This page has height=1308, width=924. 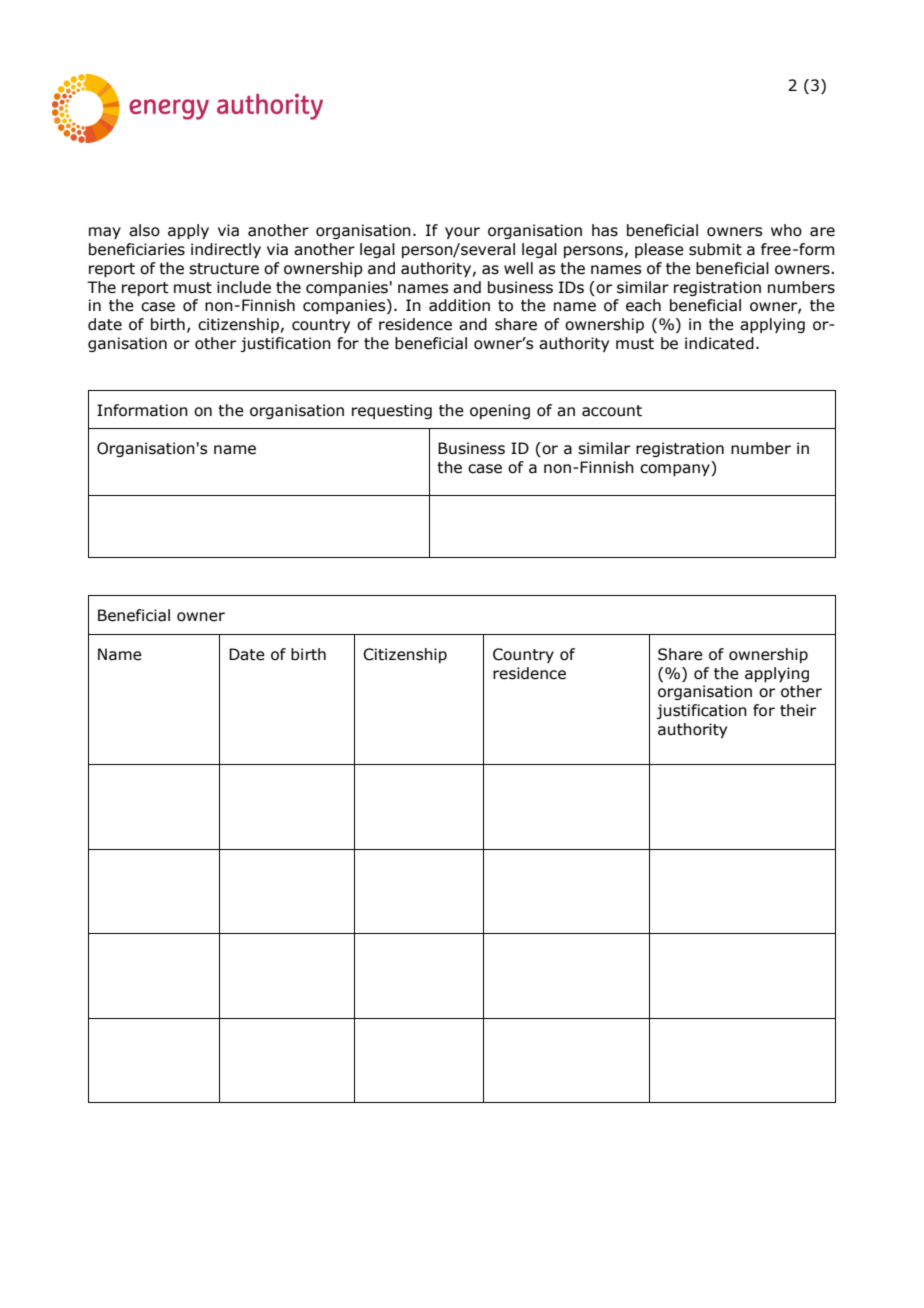 What do you see at coordinates (719, 343) in the page?
I see `indicated` at bounding box center [719, 343].
